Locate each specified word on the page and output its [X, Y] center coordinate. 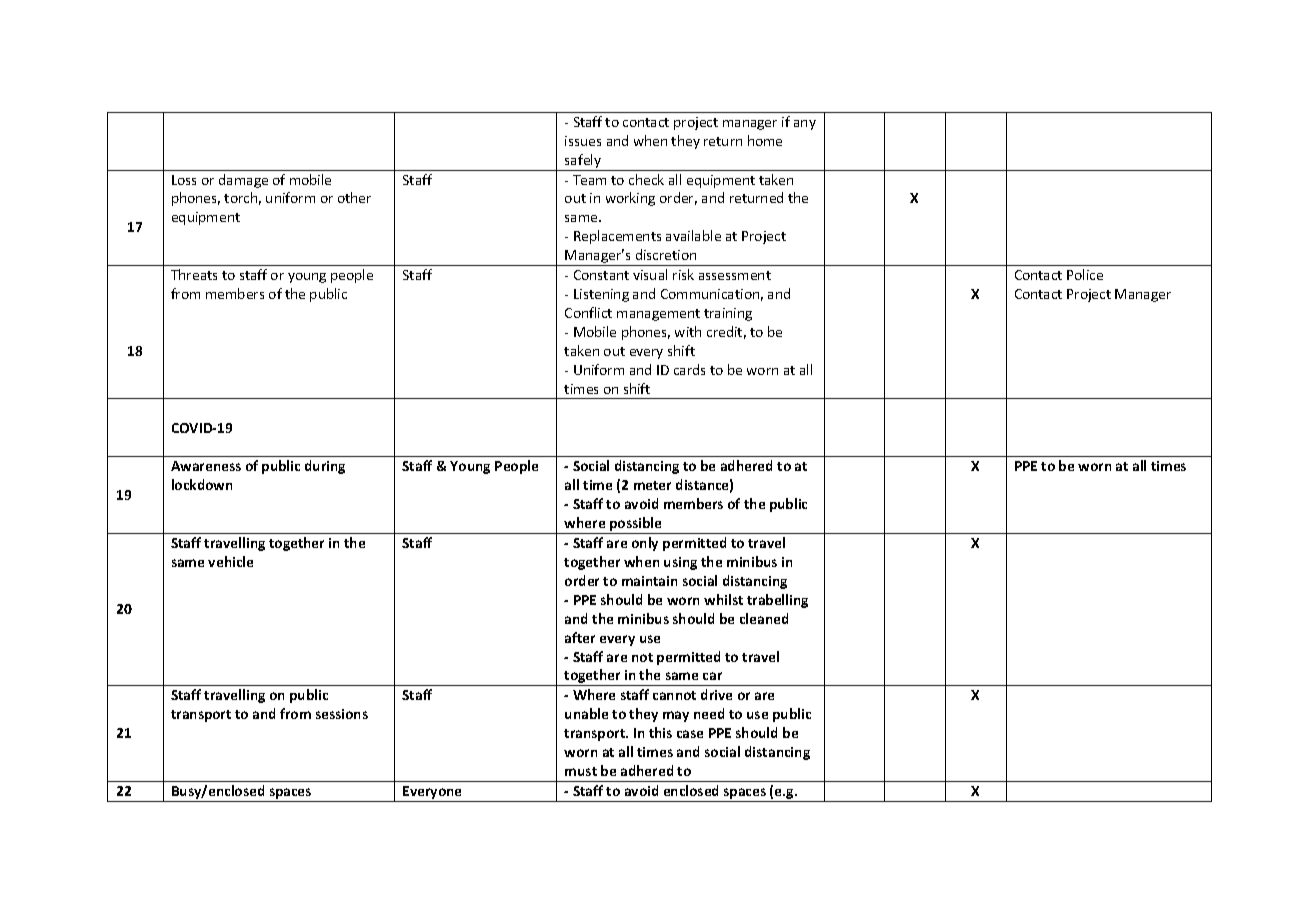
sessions [342, 714]
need [709, 713]
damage [243, 181]
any [805, 125]
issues [583, 141]
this [660, 732]
